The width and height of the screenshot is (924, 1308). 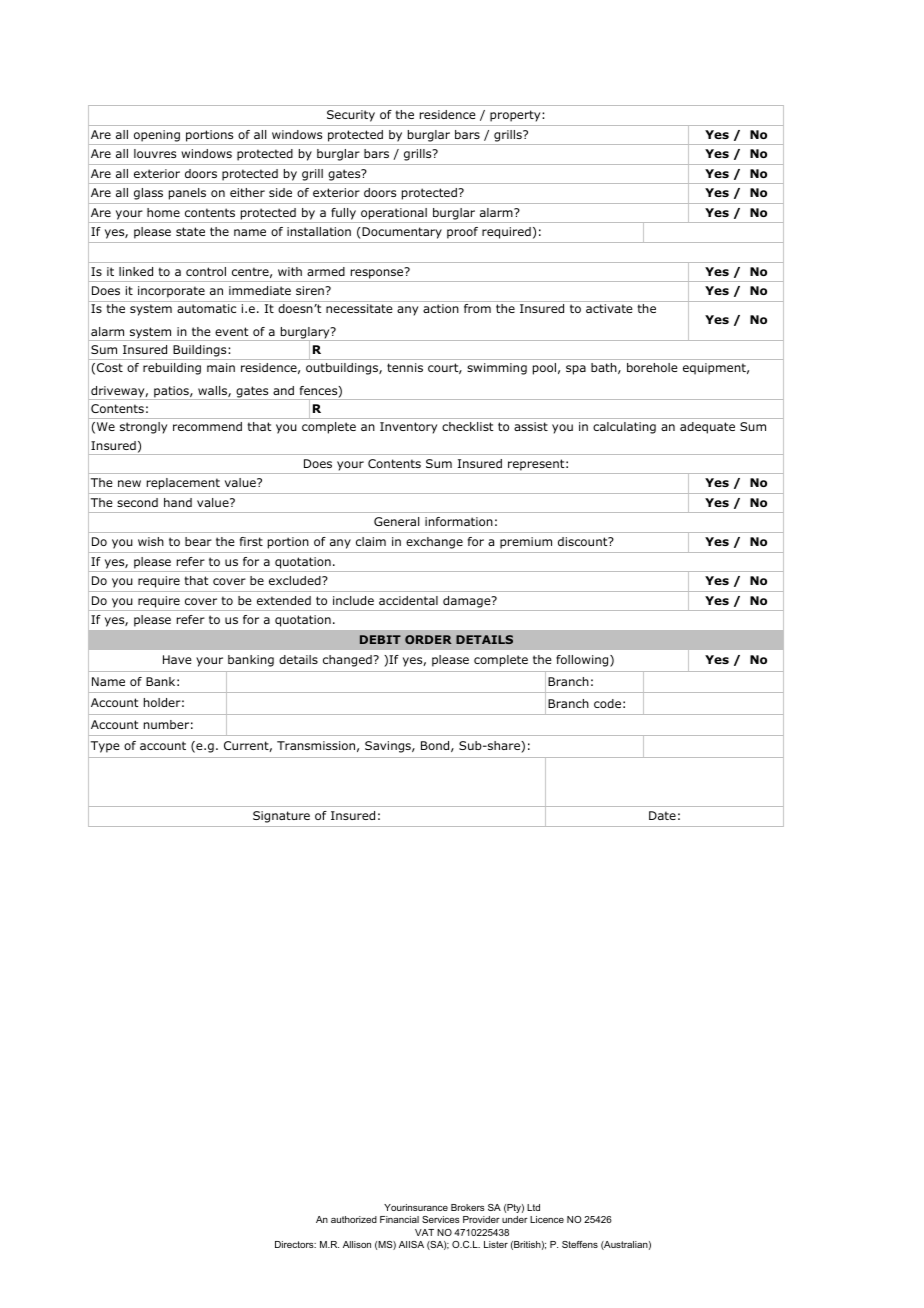 What do you see at coordinates (157, 136) in the screenshot?
I see `opening` at bounding box center [157, 136].
